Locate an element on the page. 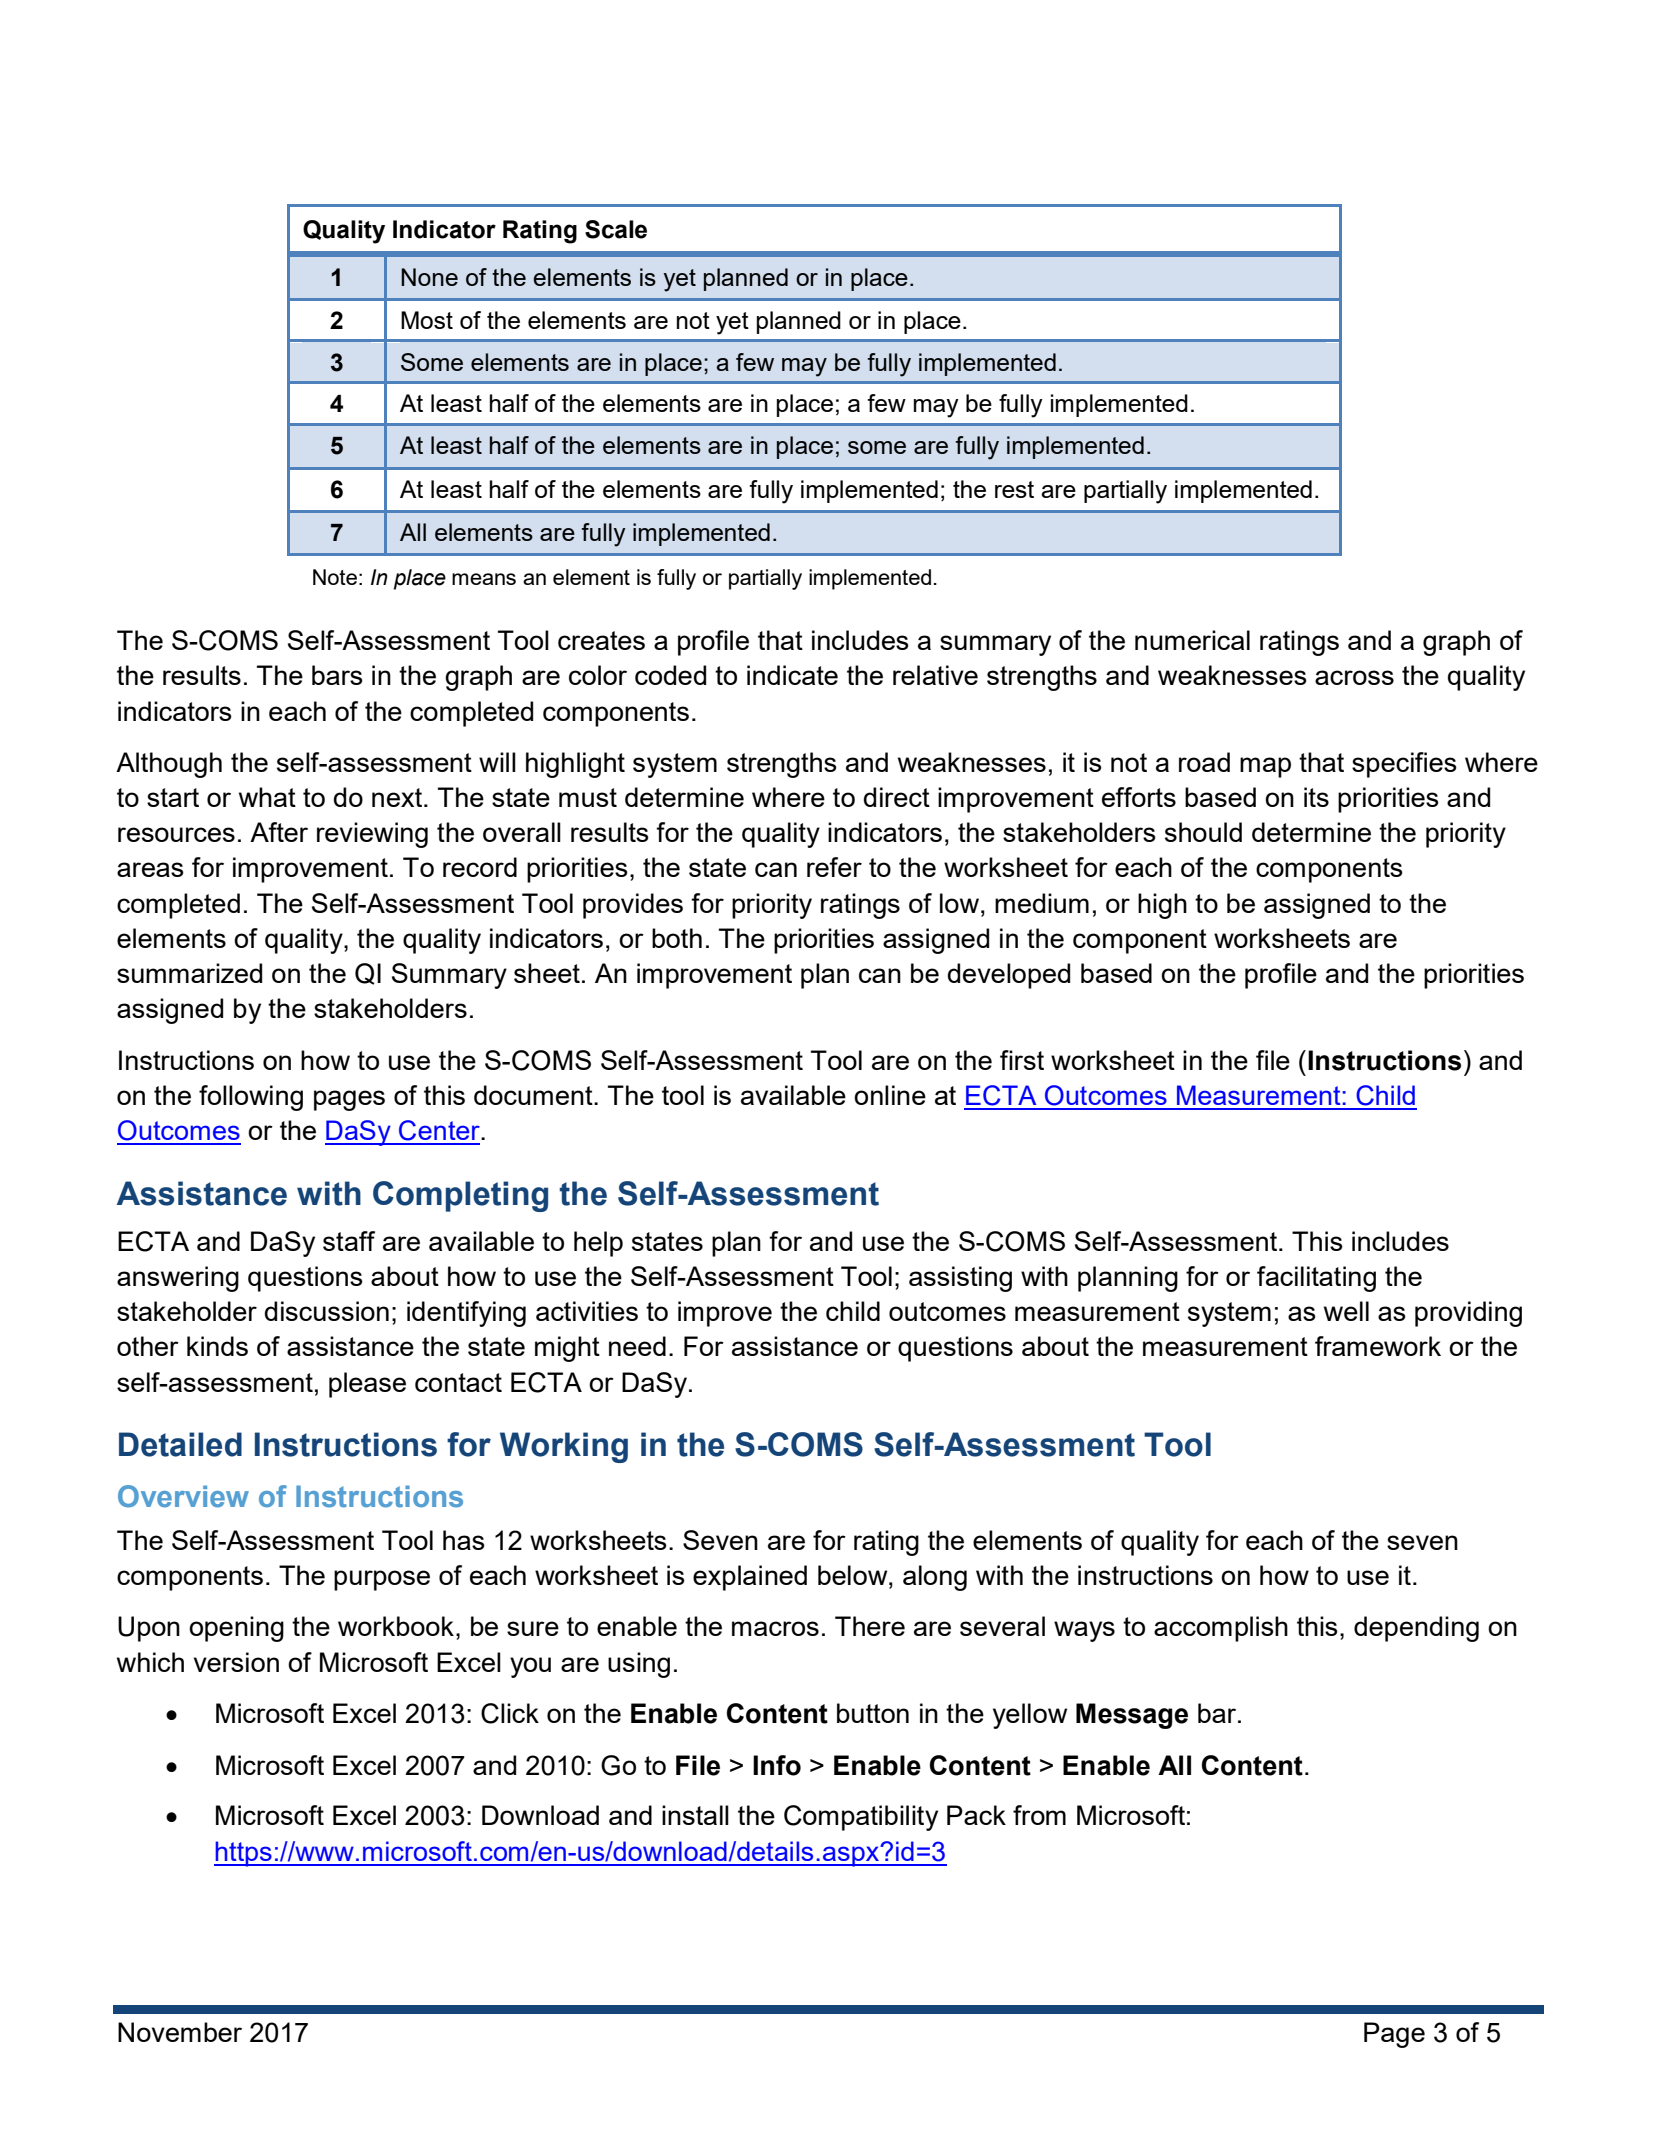 The width and height of the image is (1657, 2145). November is located at coordinates (180, 2032).
